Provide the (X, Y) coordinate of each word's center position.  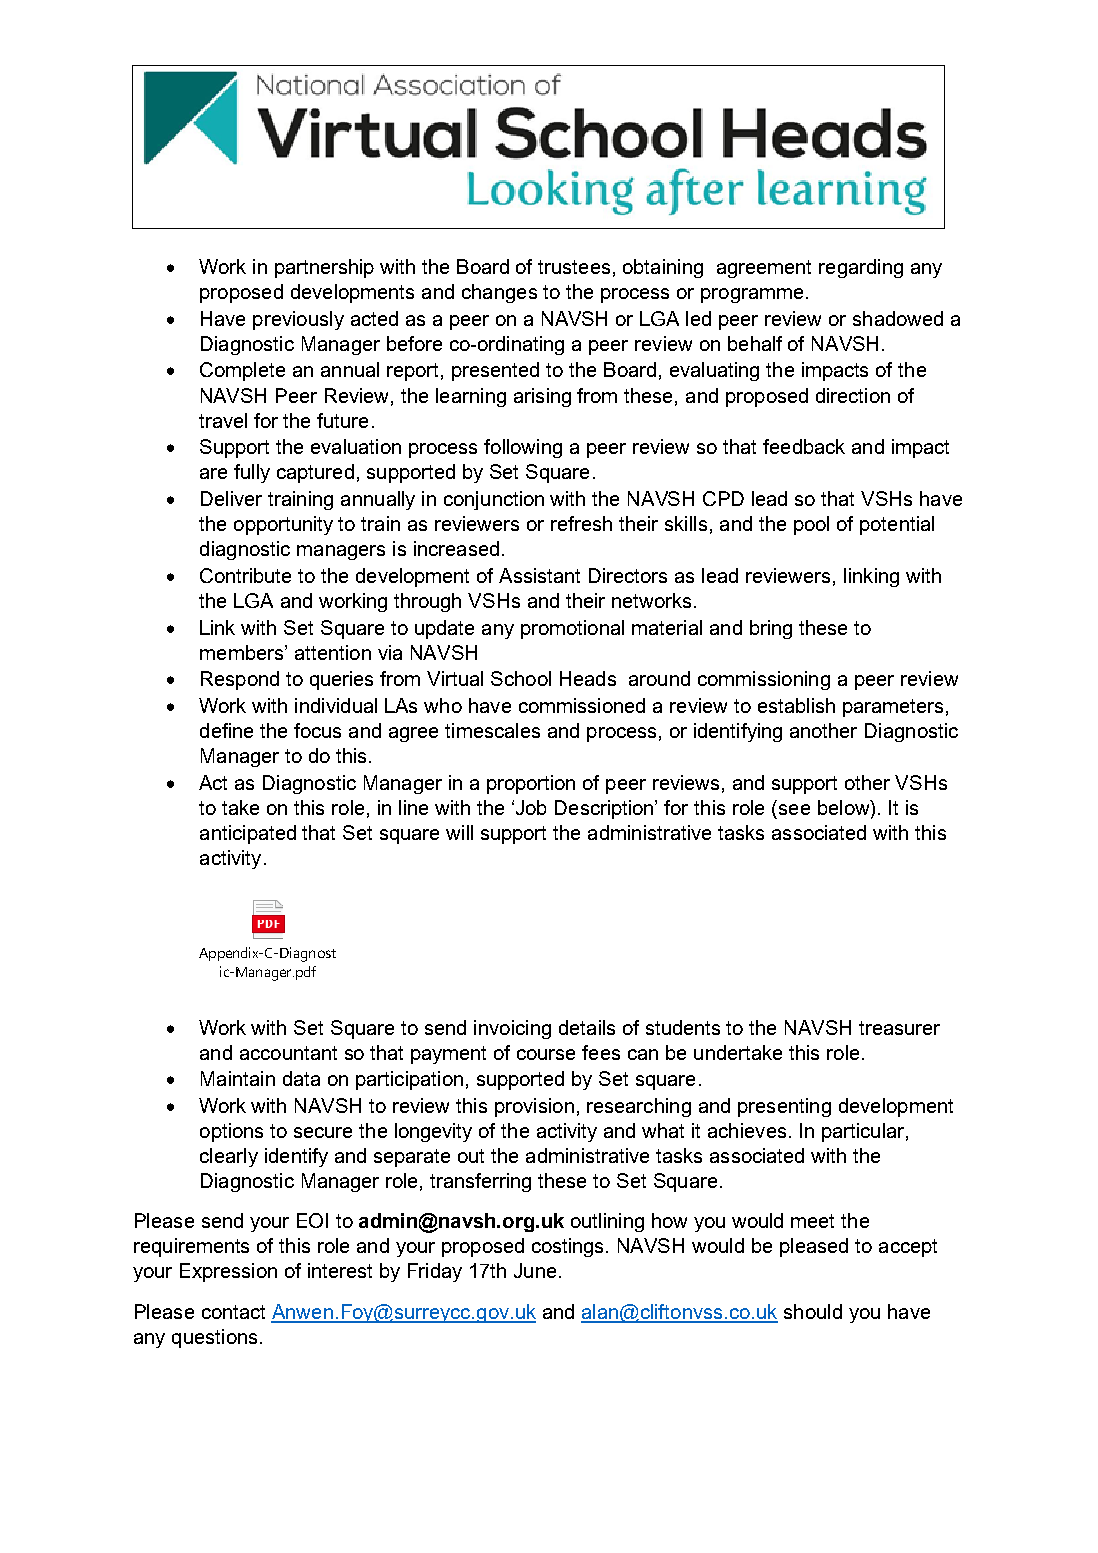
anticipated (248, 834)
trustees (574, 267)
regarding (861, 268)
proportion (531, 784)
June (535, 1270)
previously (298, 320)
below (845, 809)
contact (233, 1312)
